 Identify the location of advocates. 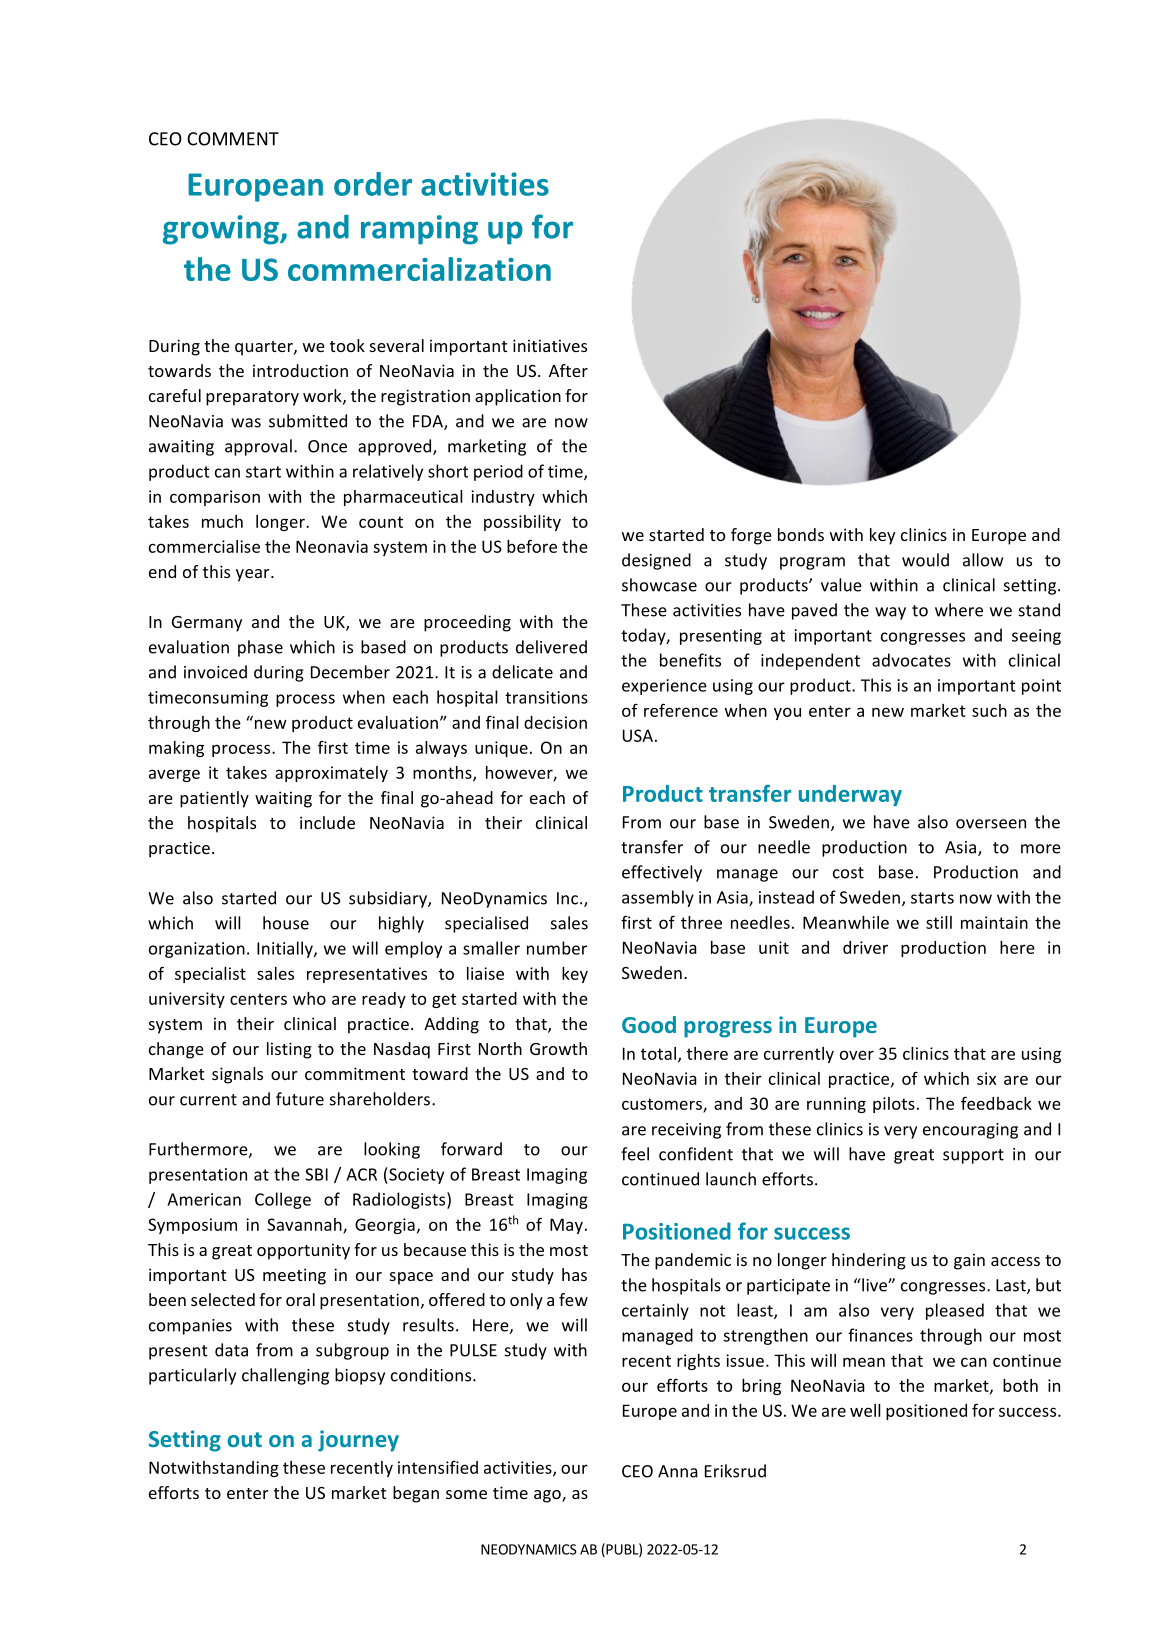
(911, 660).
